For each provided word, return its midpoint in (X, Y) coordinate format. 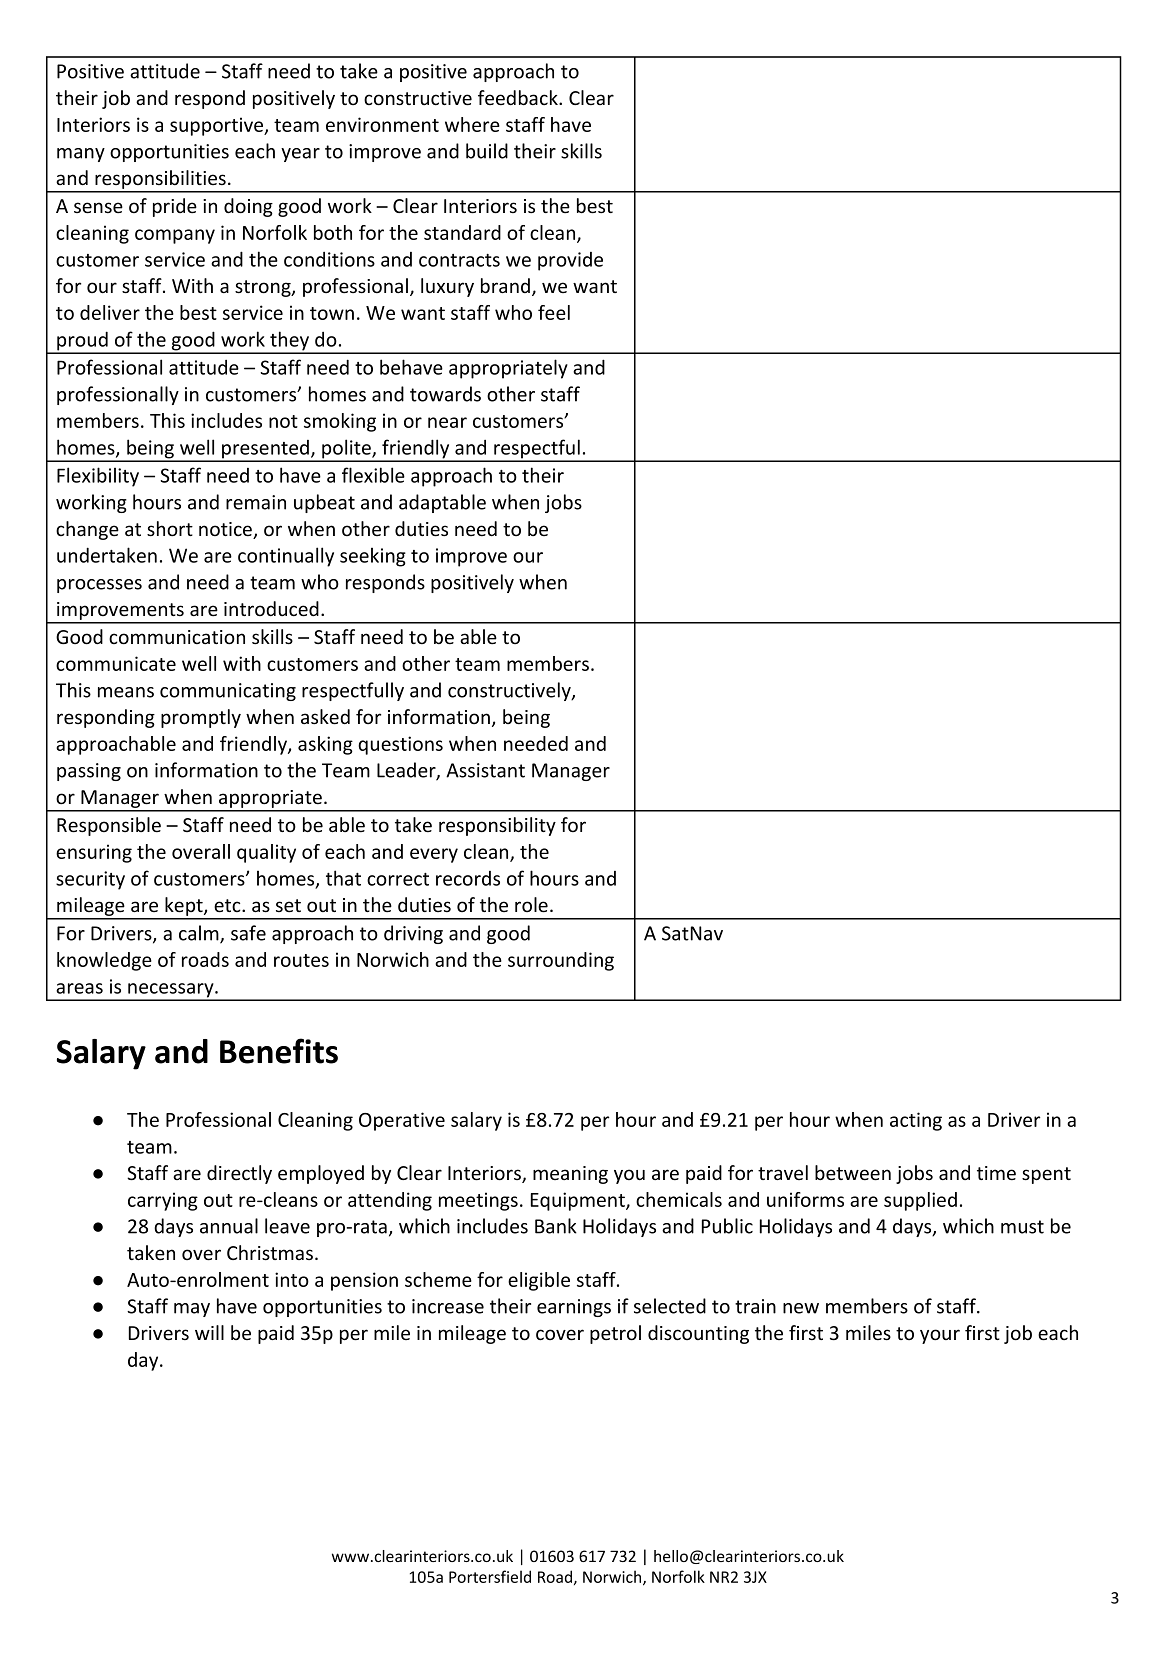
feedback (519, 98)
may (192, 1310)
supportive (218, 126)
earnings (574, 1308)
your (940, 1336)
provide (570, 261)
